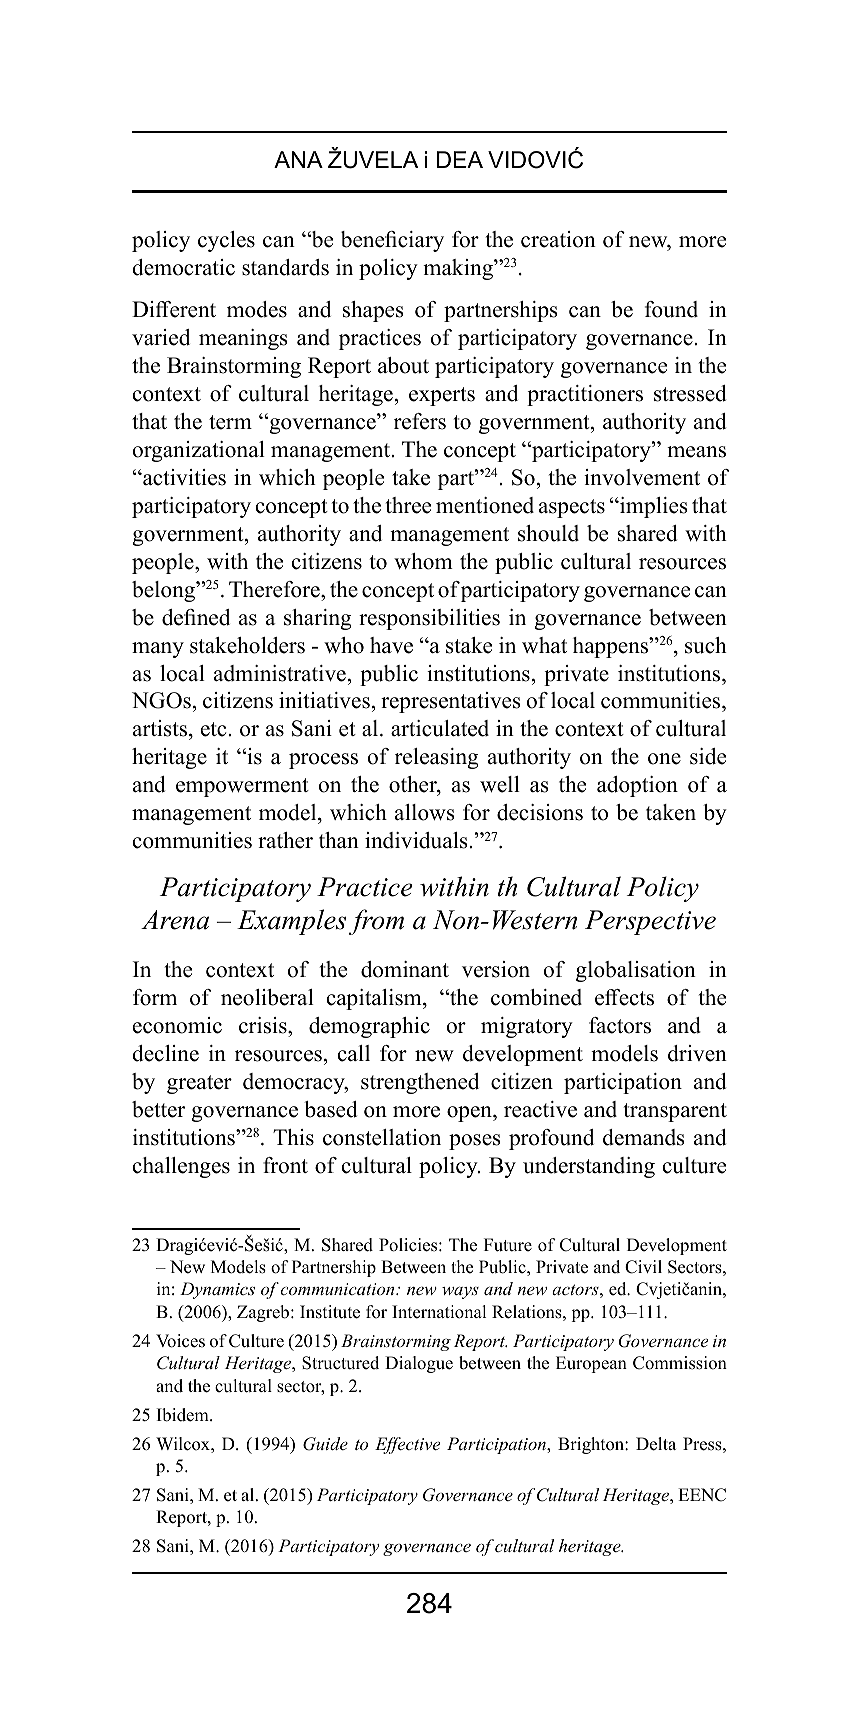 This screenshot has height=1718, width=859. I want to click on Delta, so click(656, 1444).
